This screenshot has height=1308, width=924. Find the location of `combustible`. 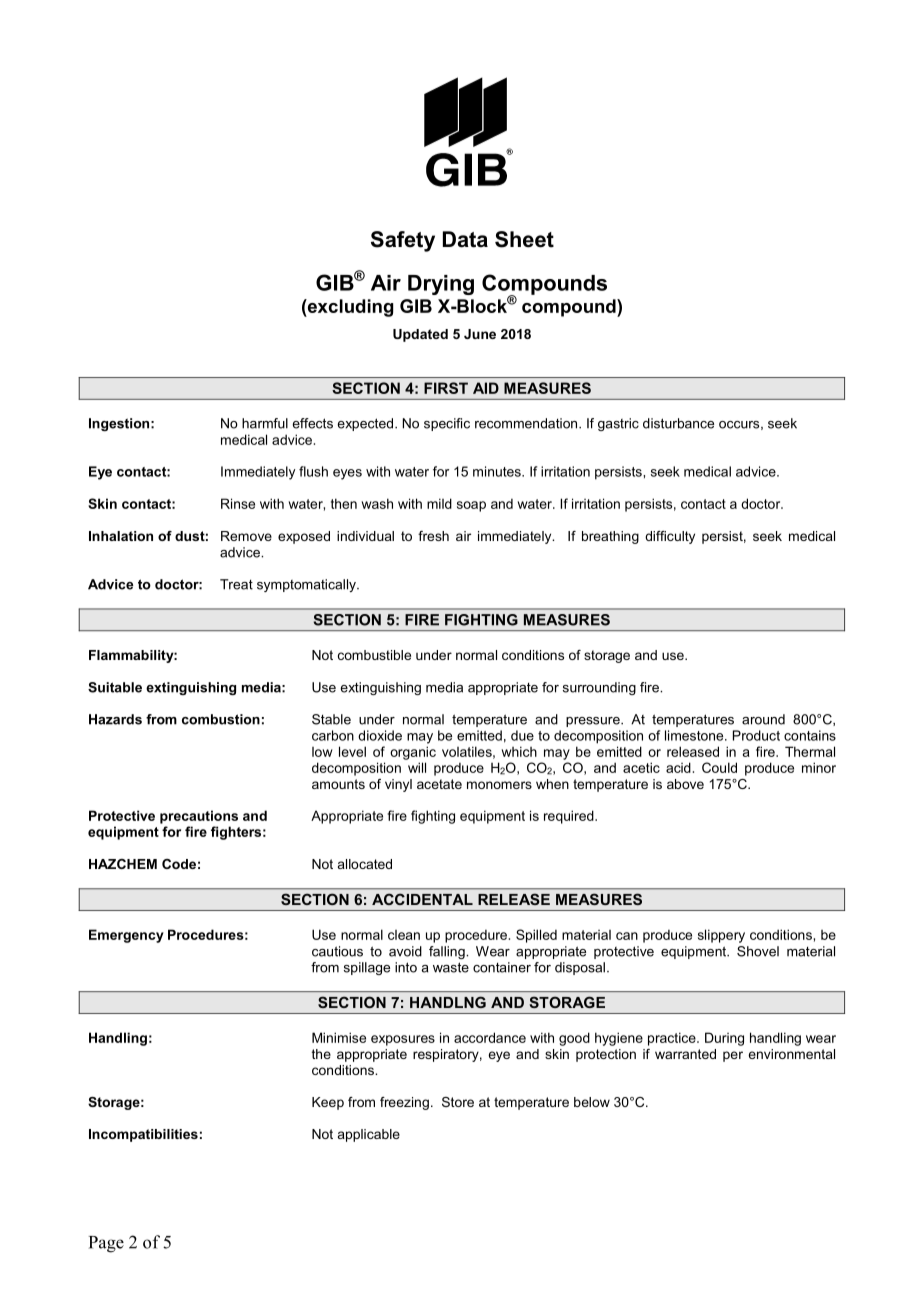

combustible is located at coordinates (374, 655).
